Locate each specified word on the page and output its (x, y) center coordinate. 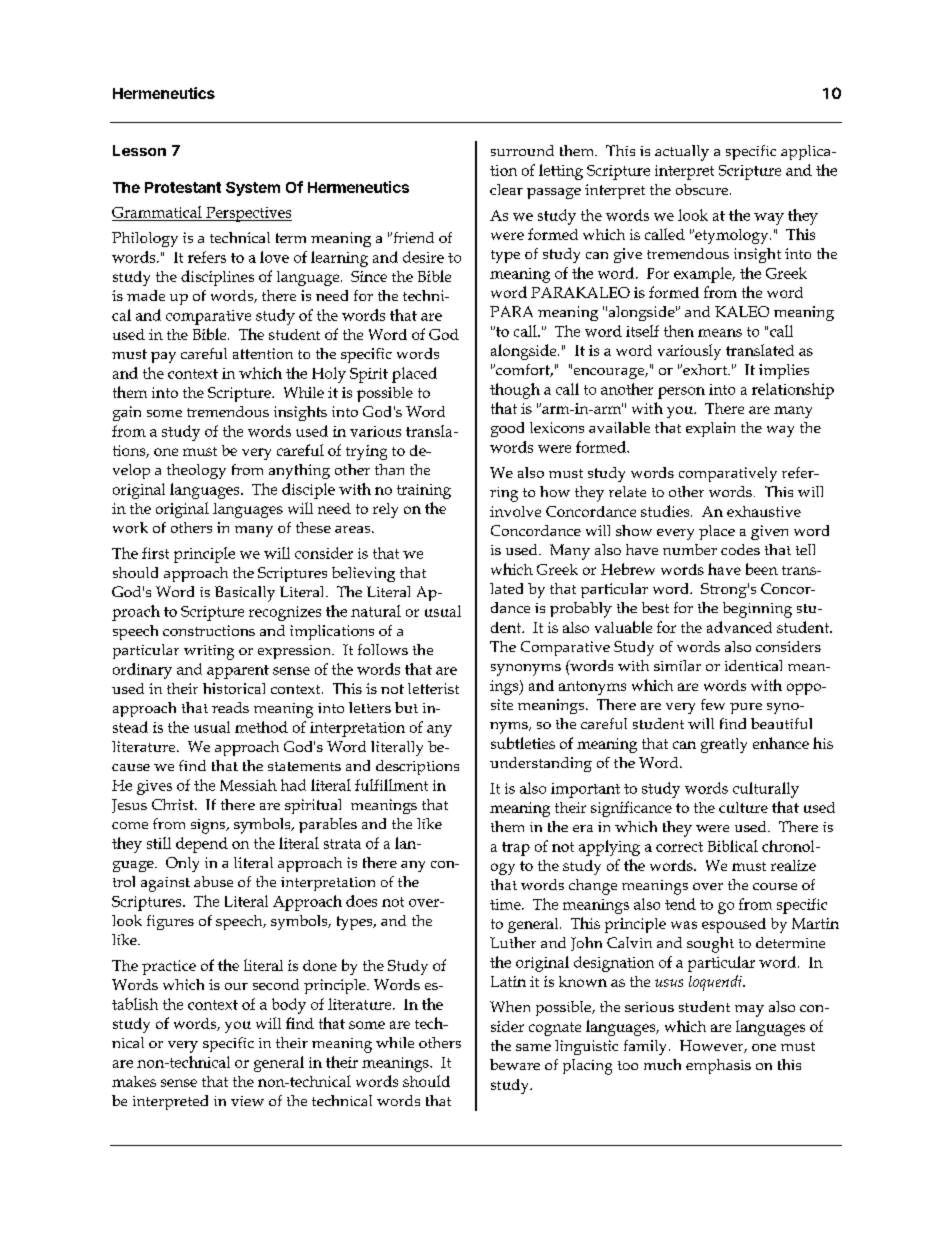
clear (506, 189)
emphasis (718, 1066)
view (247, 1101)
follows (383, 649)
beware (515, 1064)
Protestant (183, 187)
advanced (739, 627)
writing (209, 652)
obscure (703, 189)
